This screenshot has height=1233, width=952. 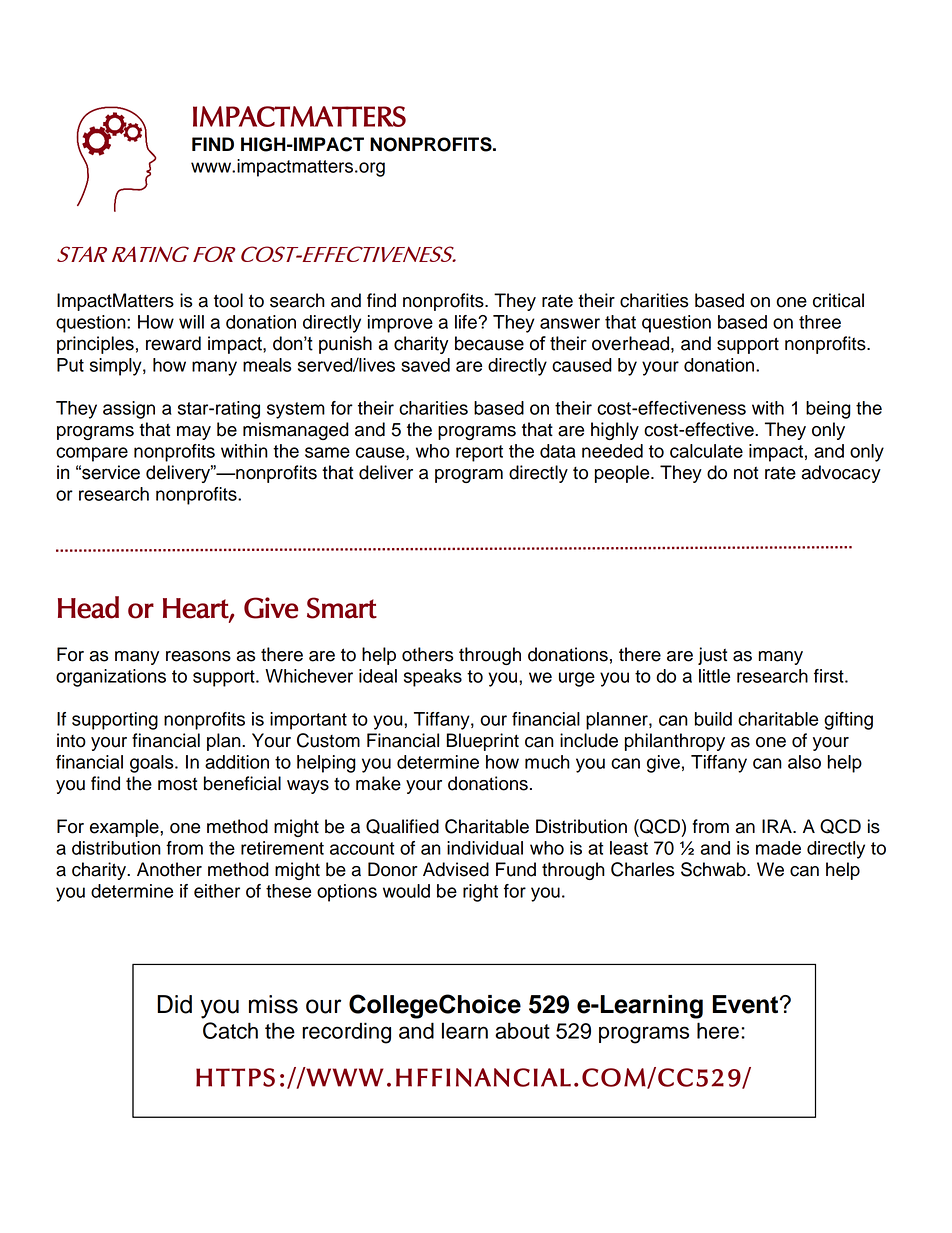 What do you see at coordinates (841, 474) in the screenshot?
I see `advocacy` at bounding box center [841, 474].
